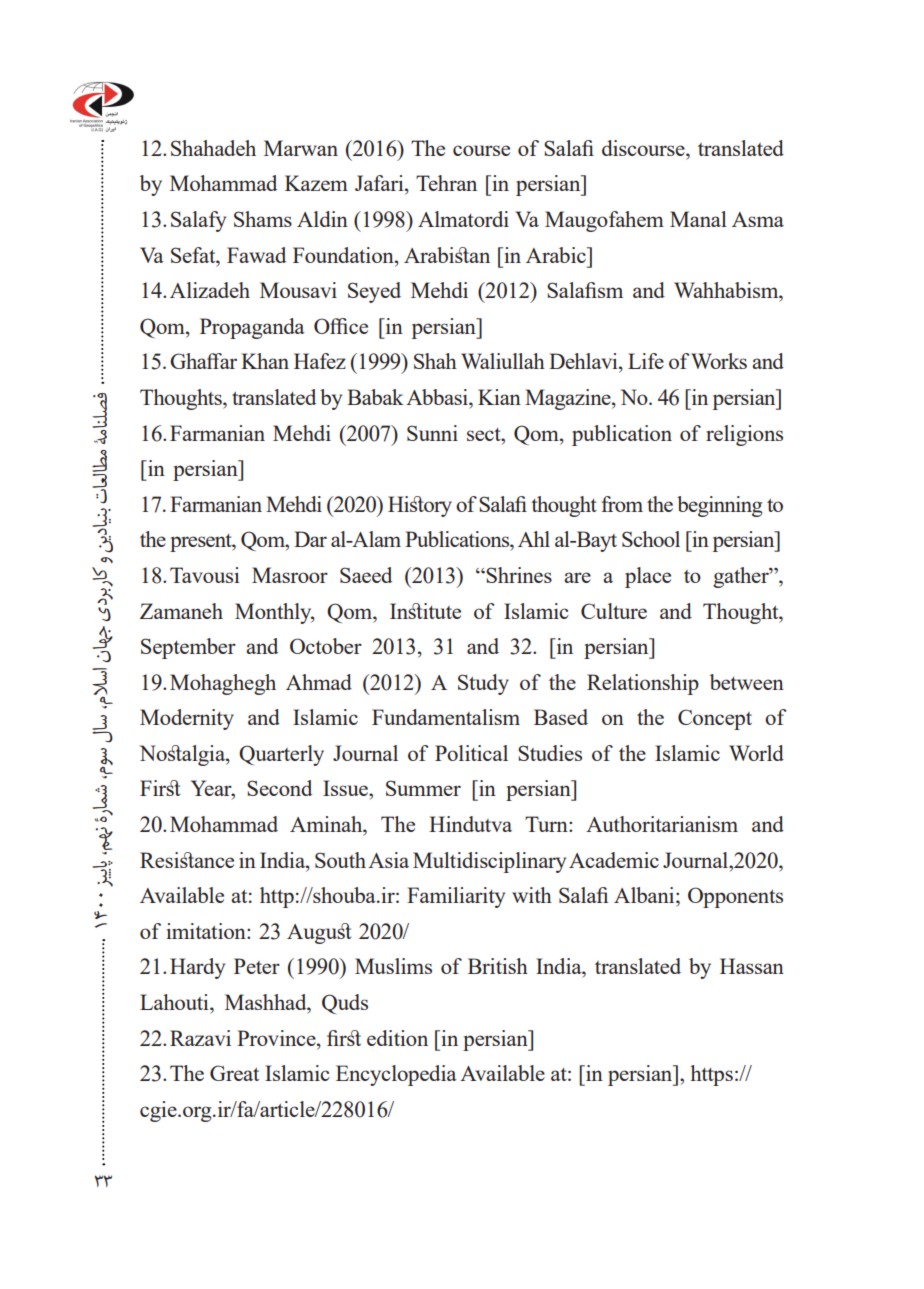 This screenshot has width=924, height=1289. What do you see at coordinates (557, 255) in the screenshot?
I see `Arabic` at bounding box center [557, 255].
